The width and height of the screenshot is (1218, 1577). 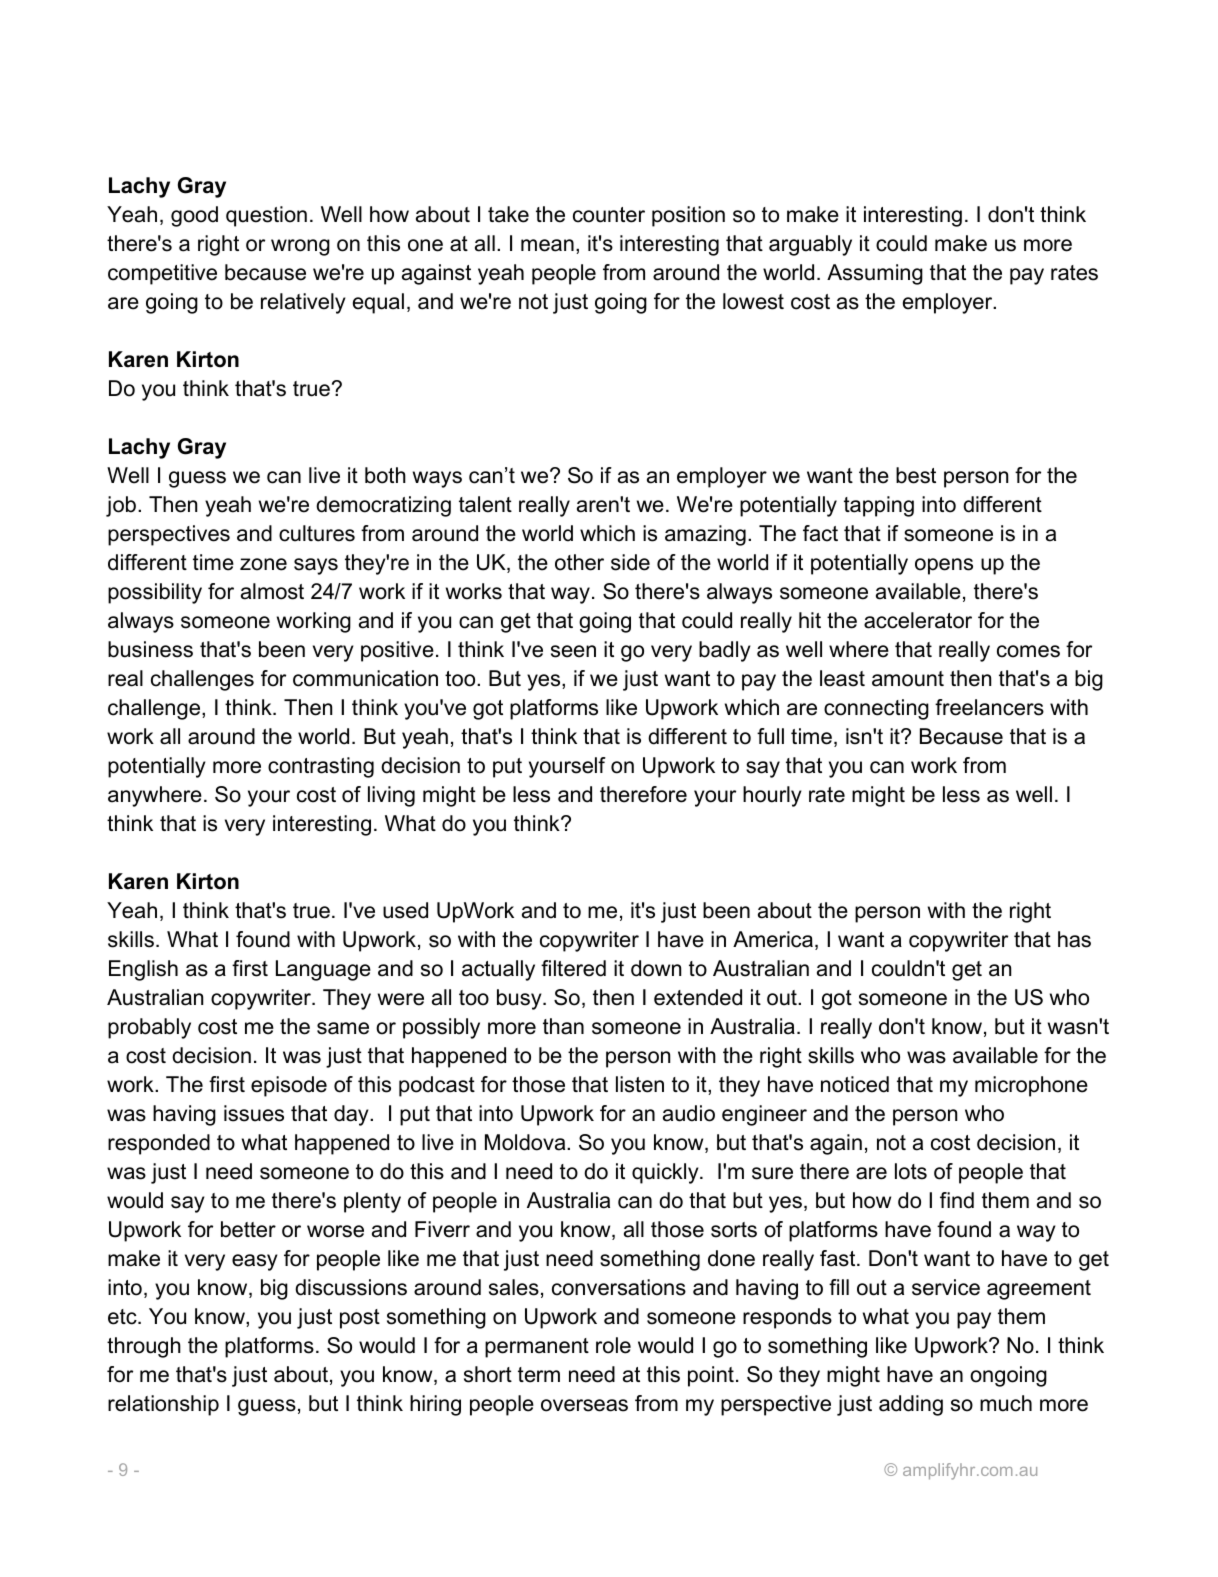 What do you see at coordinates (266, 216) in the screenshot?
I see `question` at bounding box center [266, 216].
